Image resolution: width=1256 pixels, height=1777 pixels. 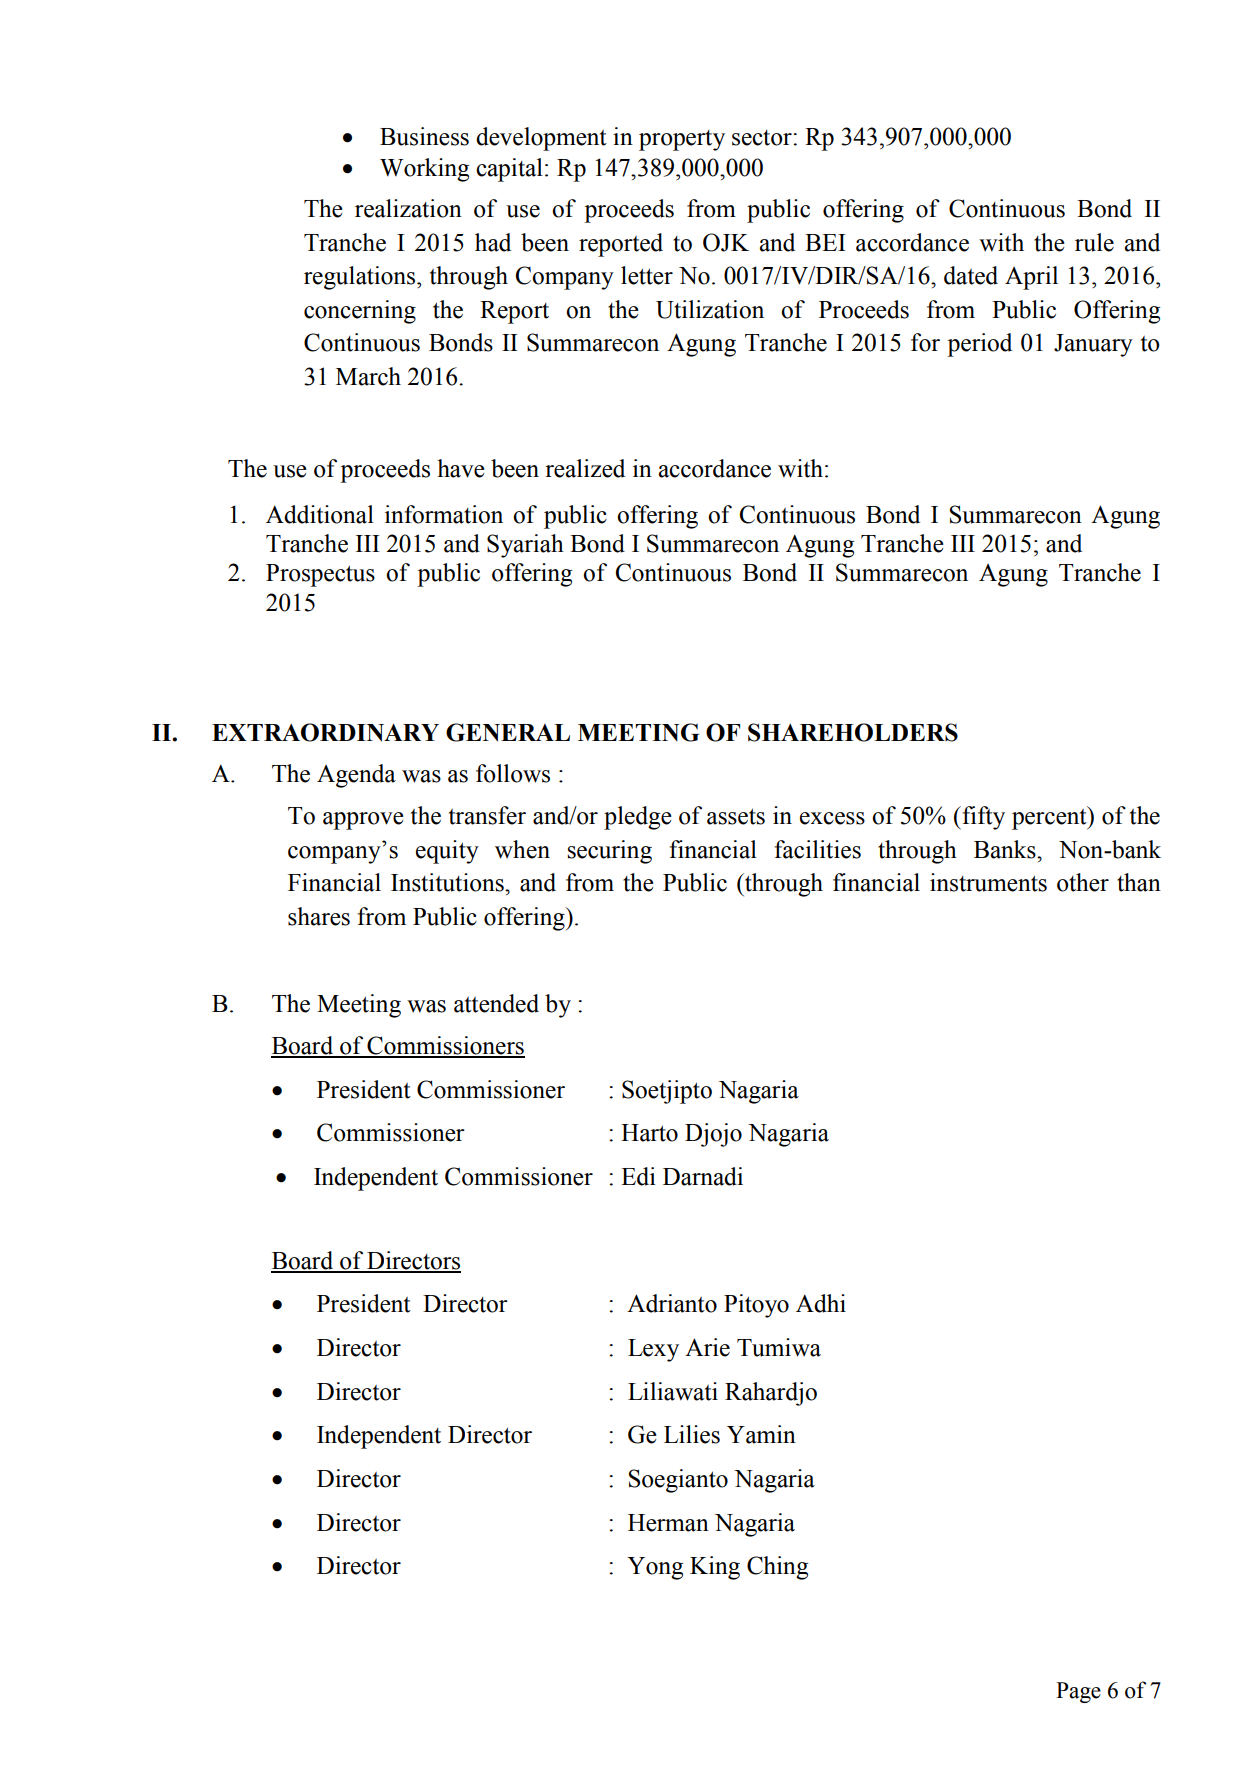 What do you see at coordinates (1094, 242) in the page?
I see `rule` at bounding box center [1094, 242].
